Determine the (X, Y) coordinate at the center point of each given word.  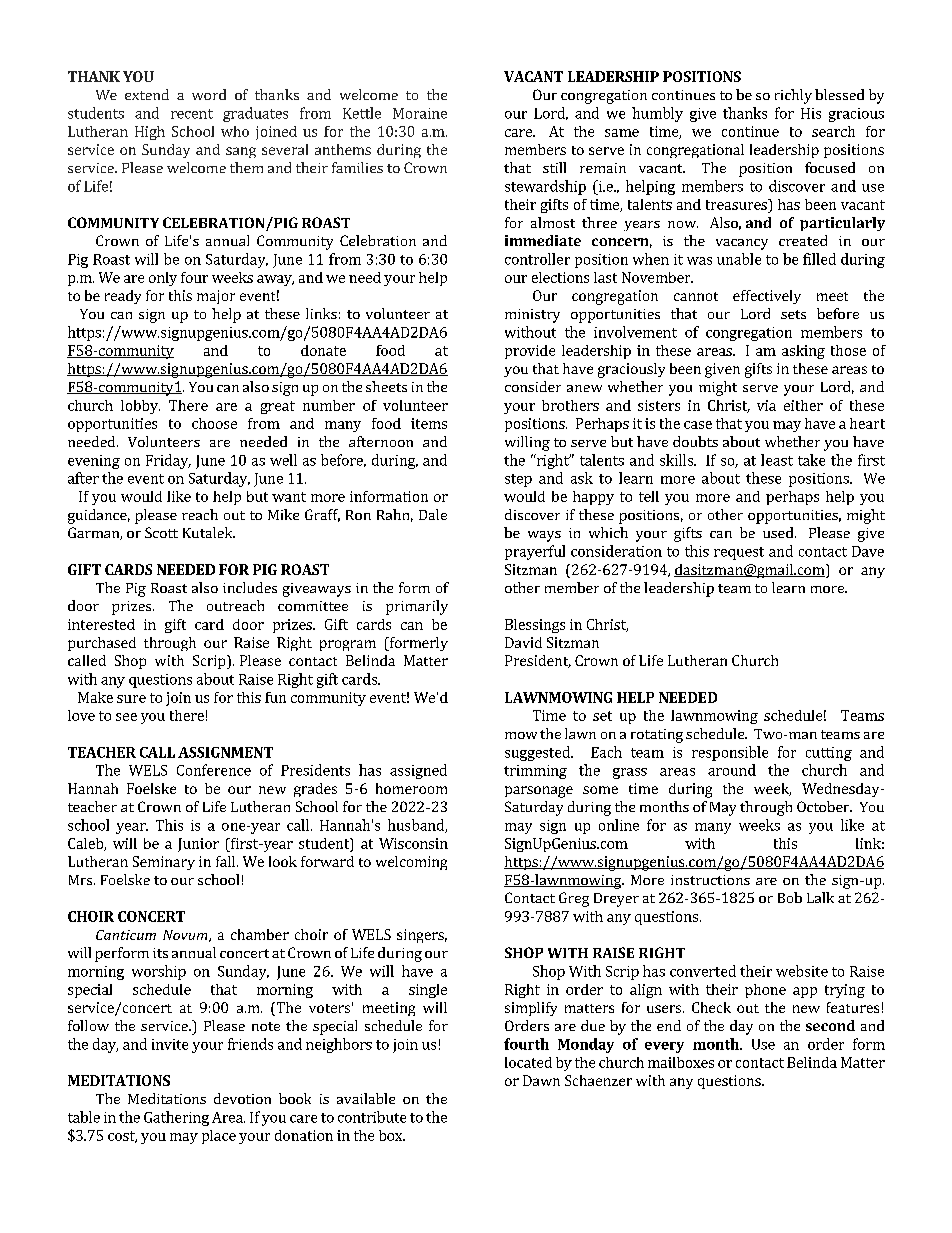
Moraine (420, 113)
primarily (417, 607)
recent (192, 114)
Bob (790, 897)
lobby (140, 407)
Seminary (164, 863)
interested (101, 624)
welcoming (411, 863)
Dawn (541, 1080)
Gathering (176, 1118)
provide (530, 352)
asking (803, 352)
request (739, 553)
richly (793, 96)
